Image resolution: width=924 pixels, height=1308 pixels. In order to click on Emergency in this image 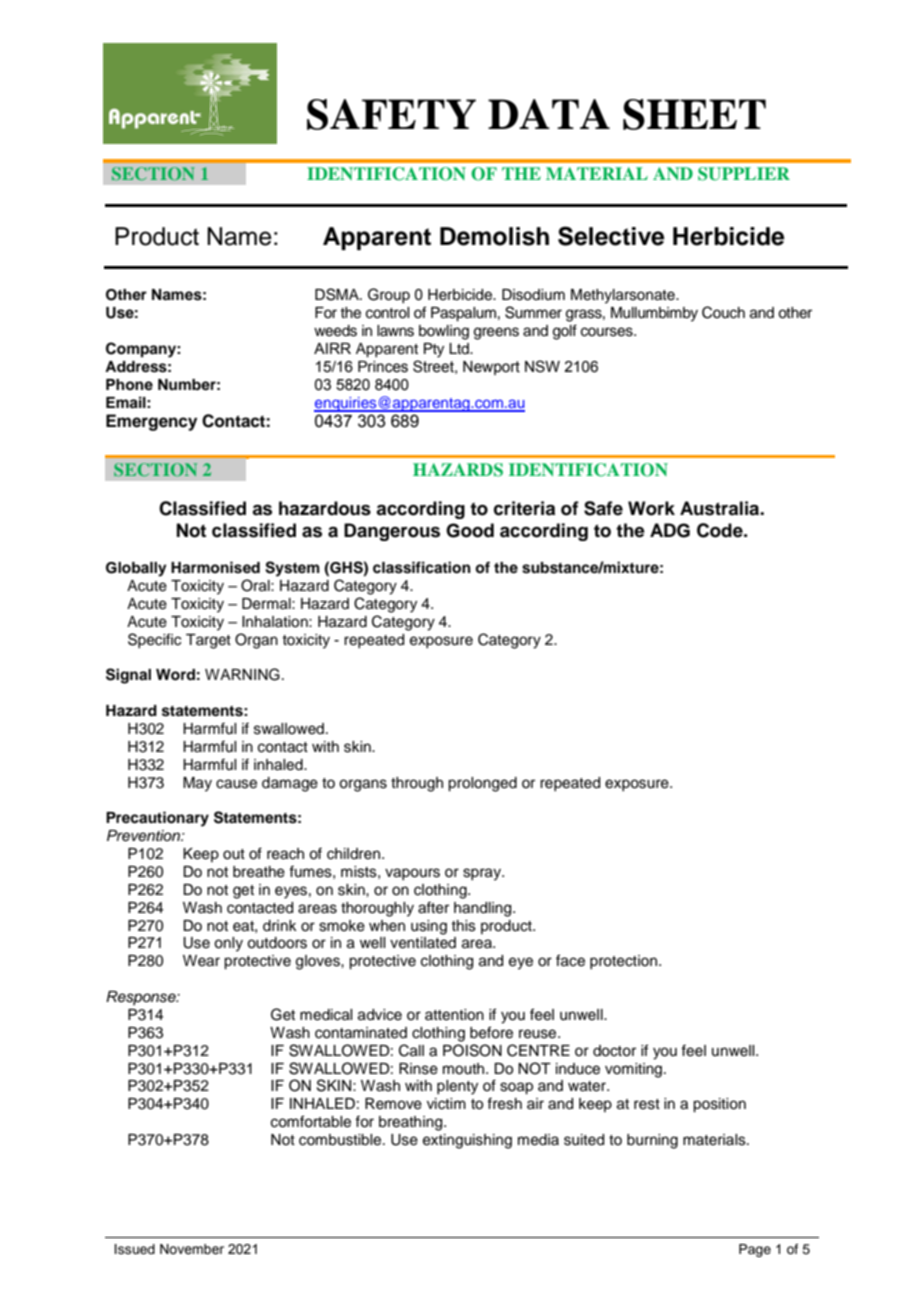, I will do `click(151, 422)`.
